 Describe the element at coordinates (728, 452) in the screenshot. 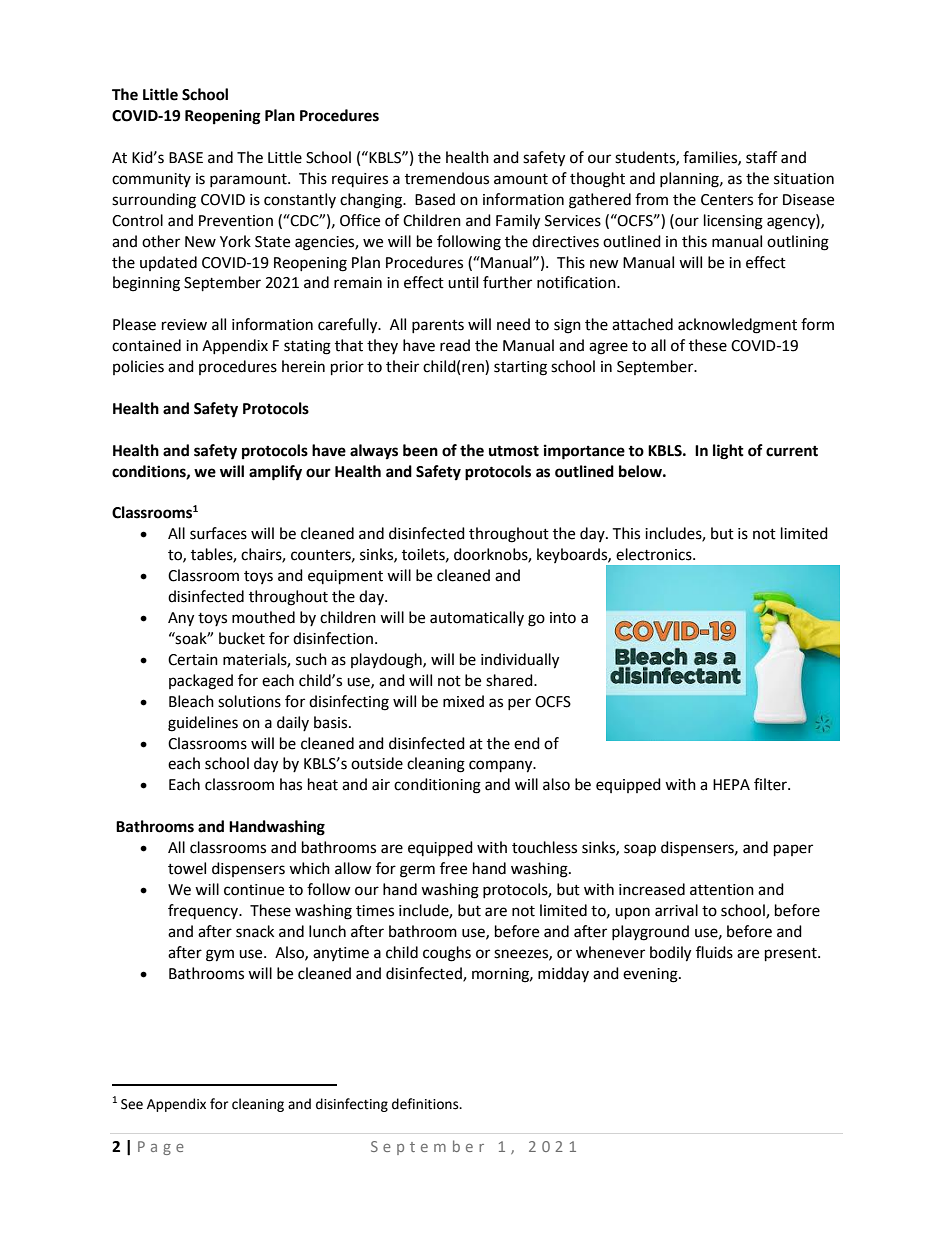

I see `light` at that location.
